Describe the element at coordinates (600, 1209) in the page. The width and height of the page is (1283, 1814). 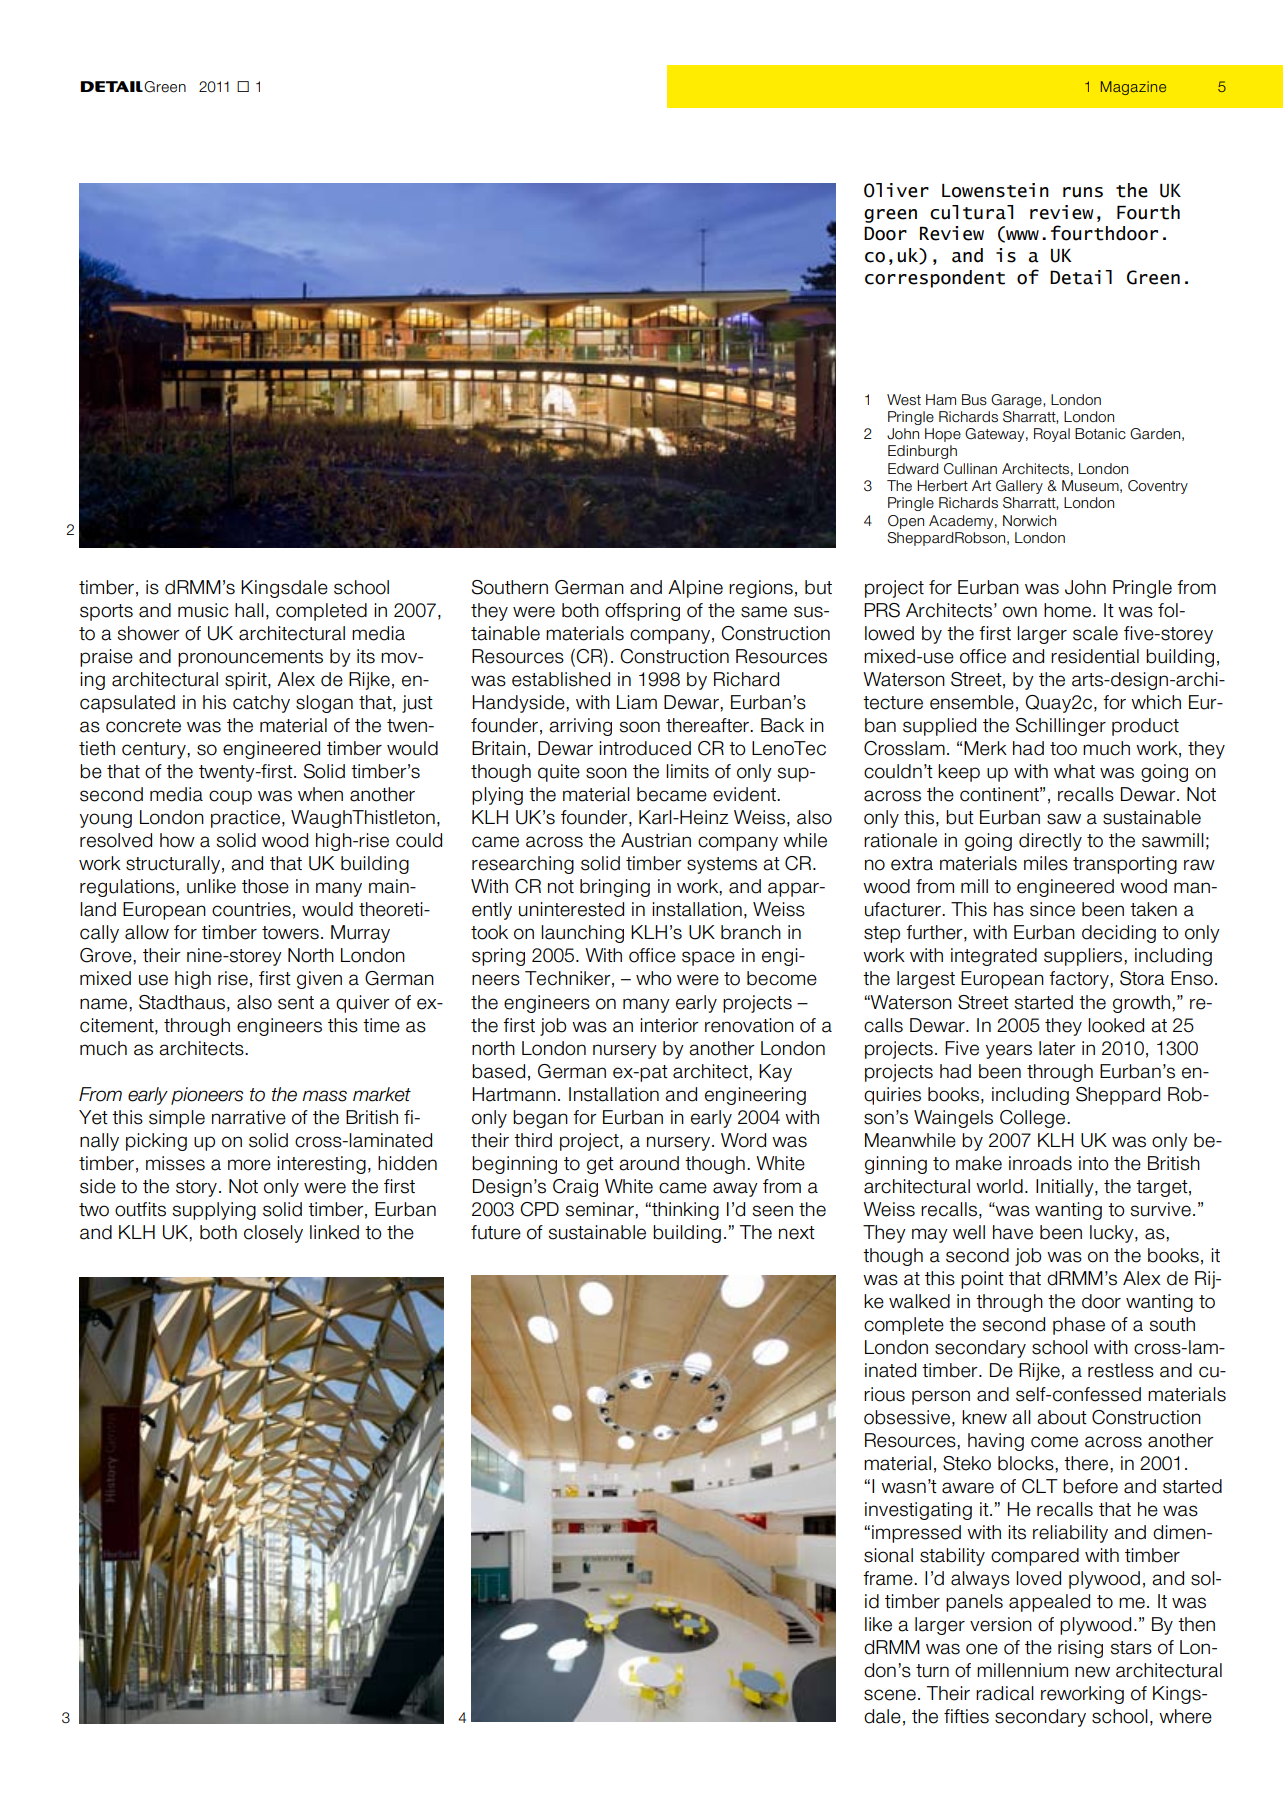
I see `seminar` at that location.
